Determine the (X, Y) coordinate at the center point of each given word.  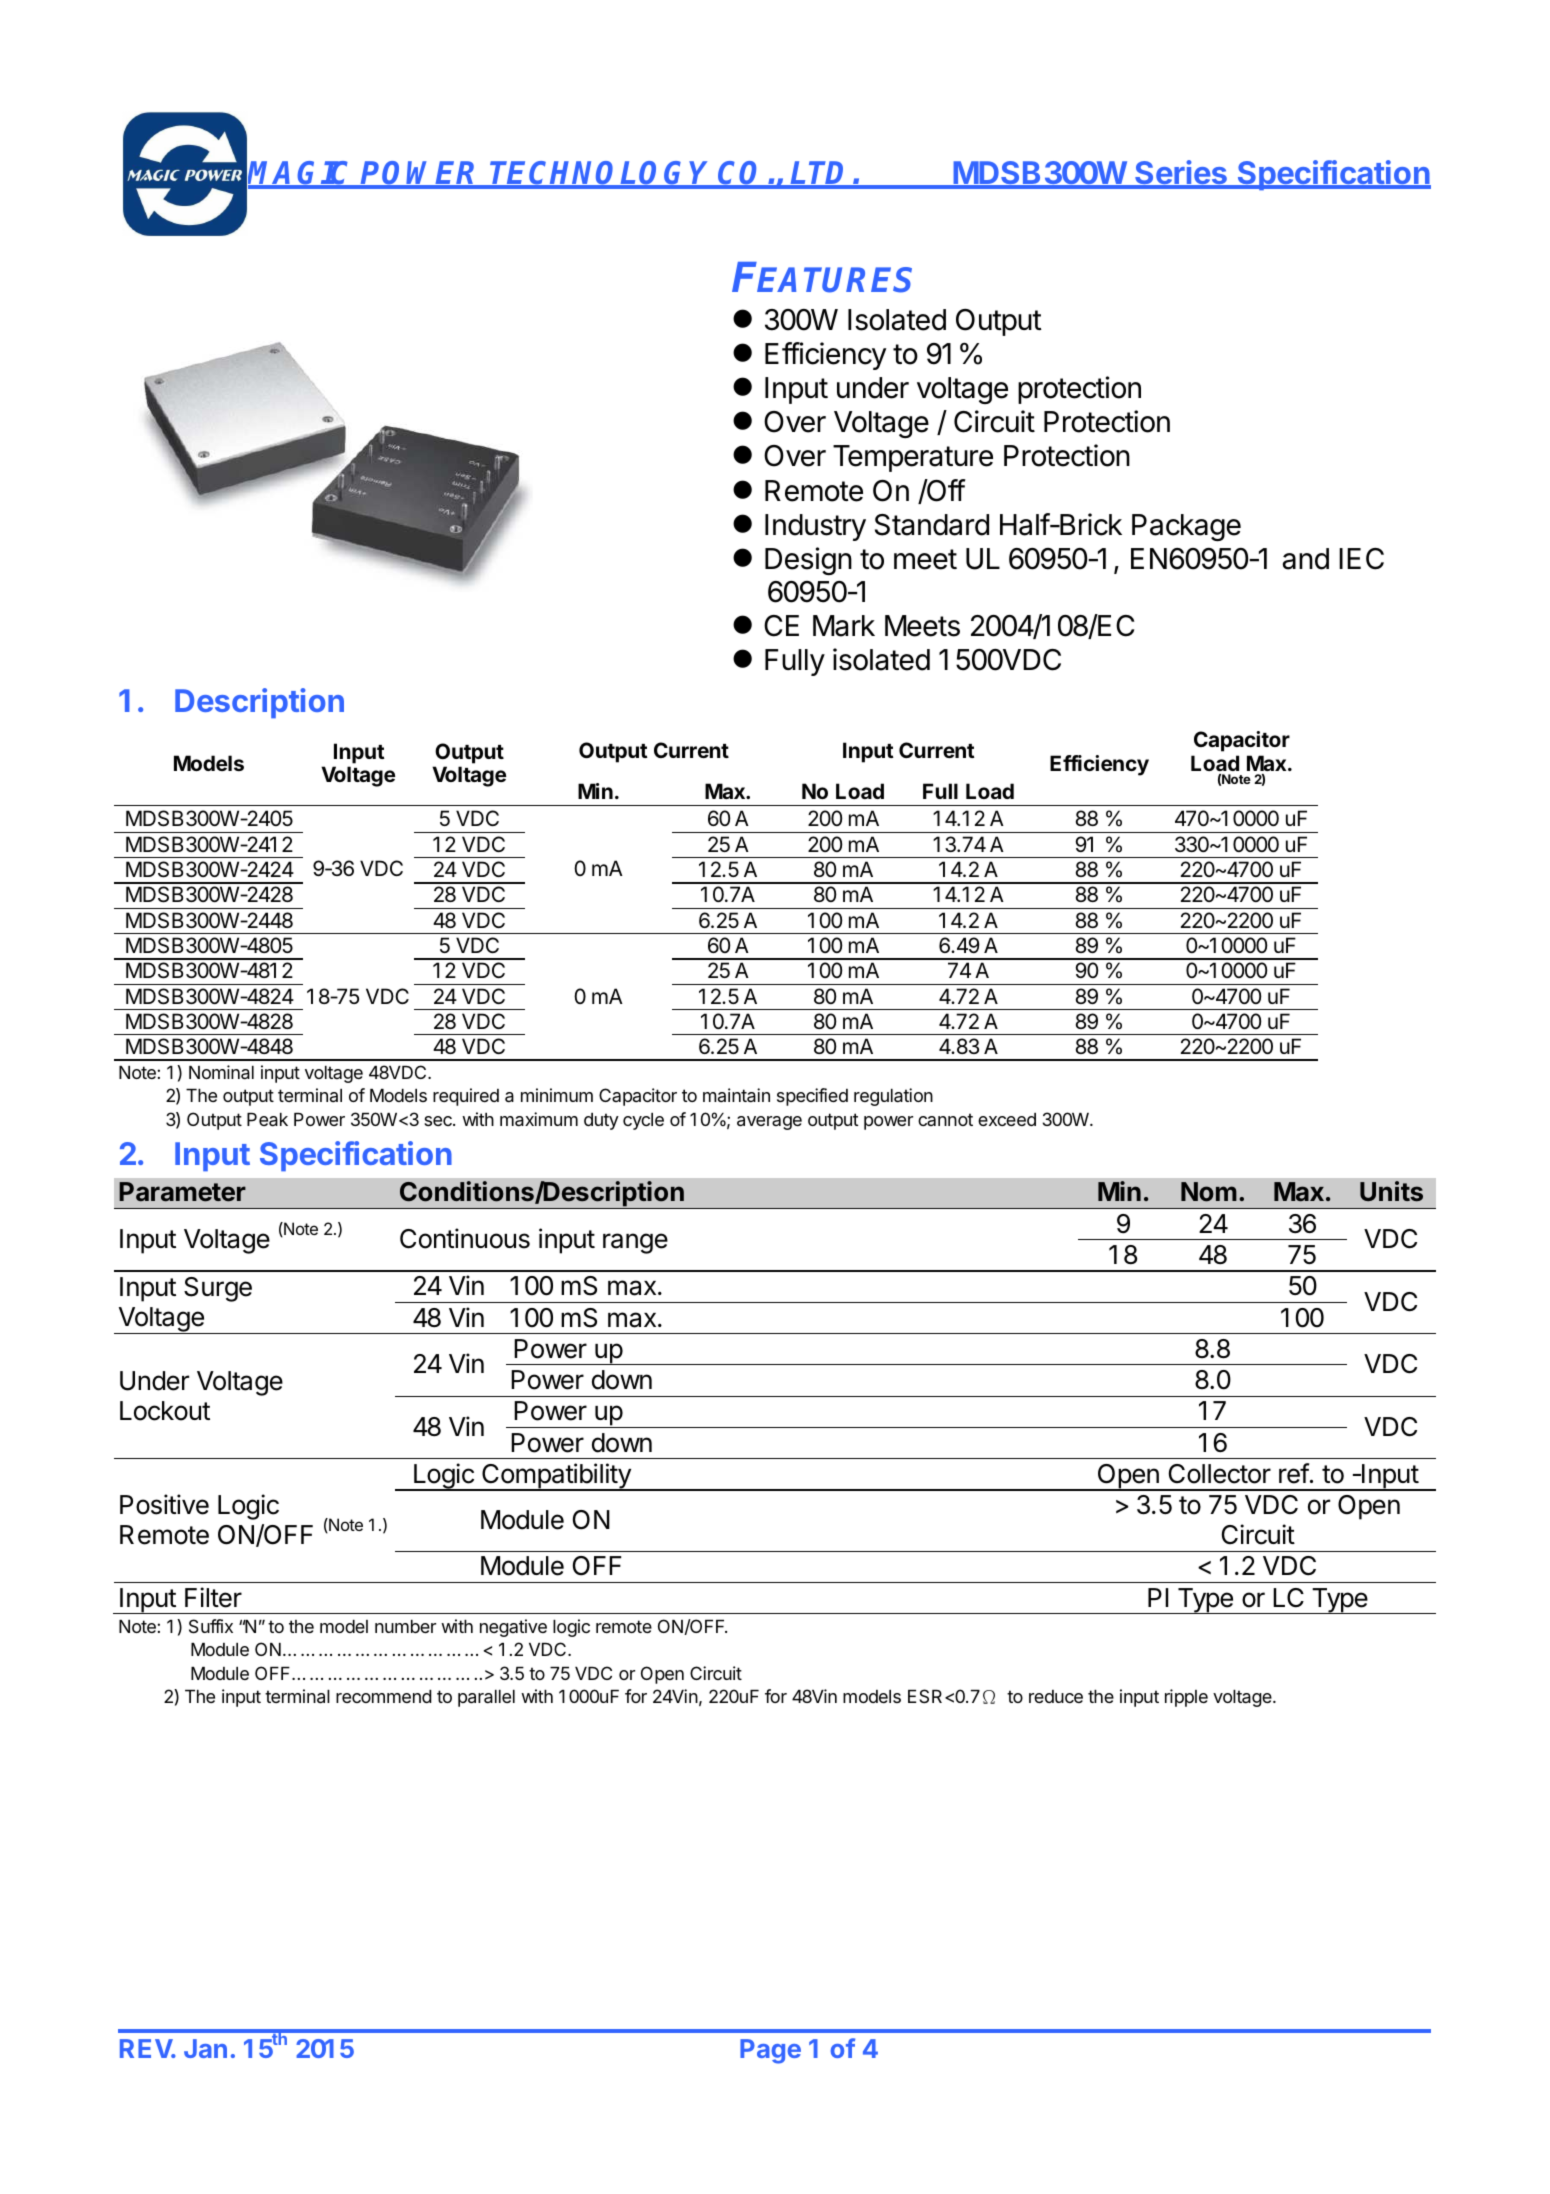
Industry (815, 527)
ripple (1186, 1698)
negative (513, 1628)
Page (770, 2051)
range (635, 1243)
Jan (205, 2048)
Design (808, 561)
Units (1391, 1191)
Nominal (221, 1072)
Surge (218, 1289)
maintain (736, 1095)
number (405, 1626)
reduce (1056, 1696)
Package (1186, 527)
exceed (1007, 1119)
